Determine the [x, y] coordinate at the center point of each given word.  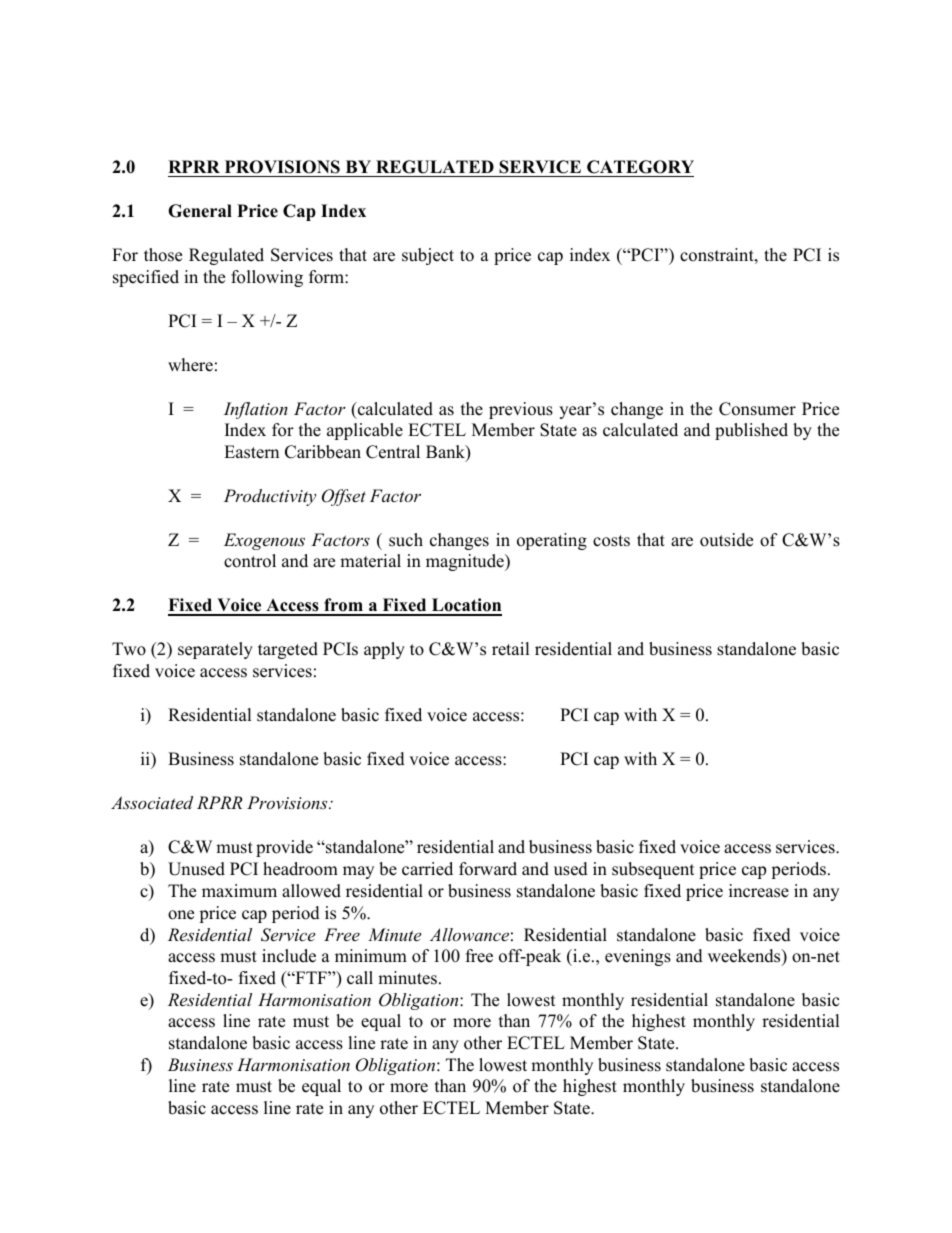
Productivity [270, 497]
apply [384, 650]
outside [726, 540]
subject [428, 256]
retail [511, 649]
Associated [152, 802]
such [406, 540]
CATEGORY [640, 167]
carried [427, 869]
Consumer [757, 409]
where [190, 365]
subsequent [653, 870]
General [200, 211]
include [289, 956]
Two [129, 649]
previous [521, 410]
